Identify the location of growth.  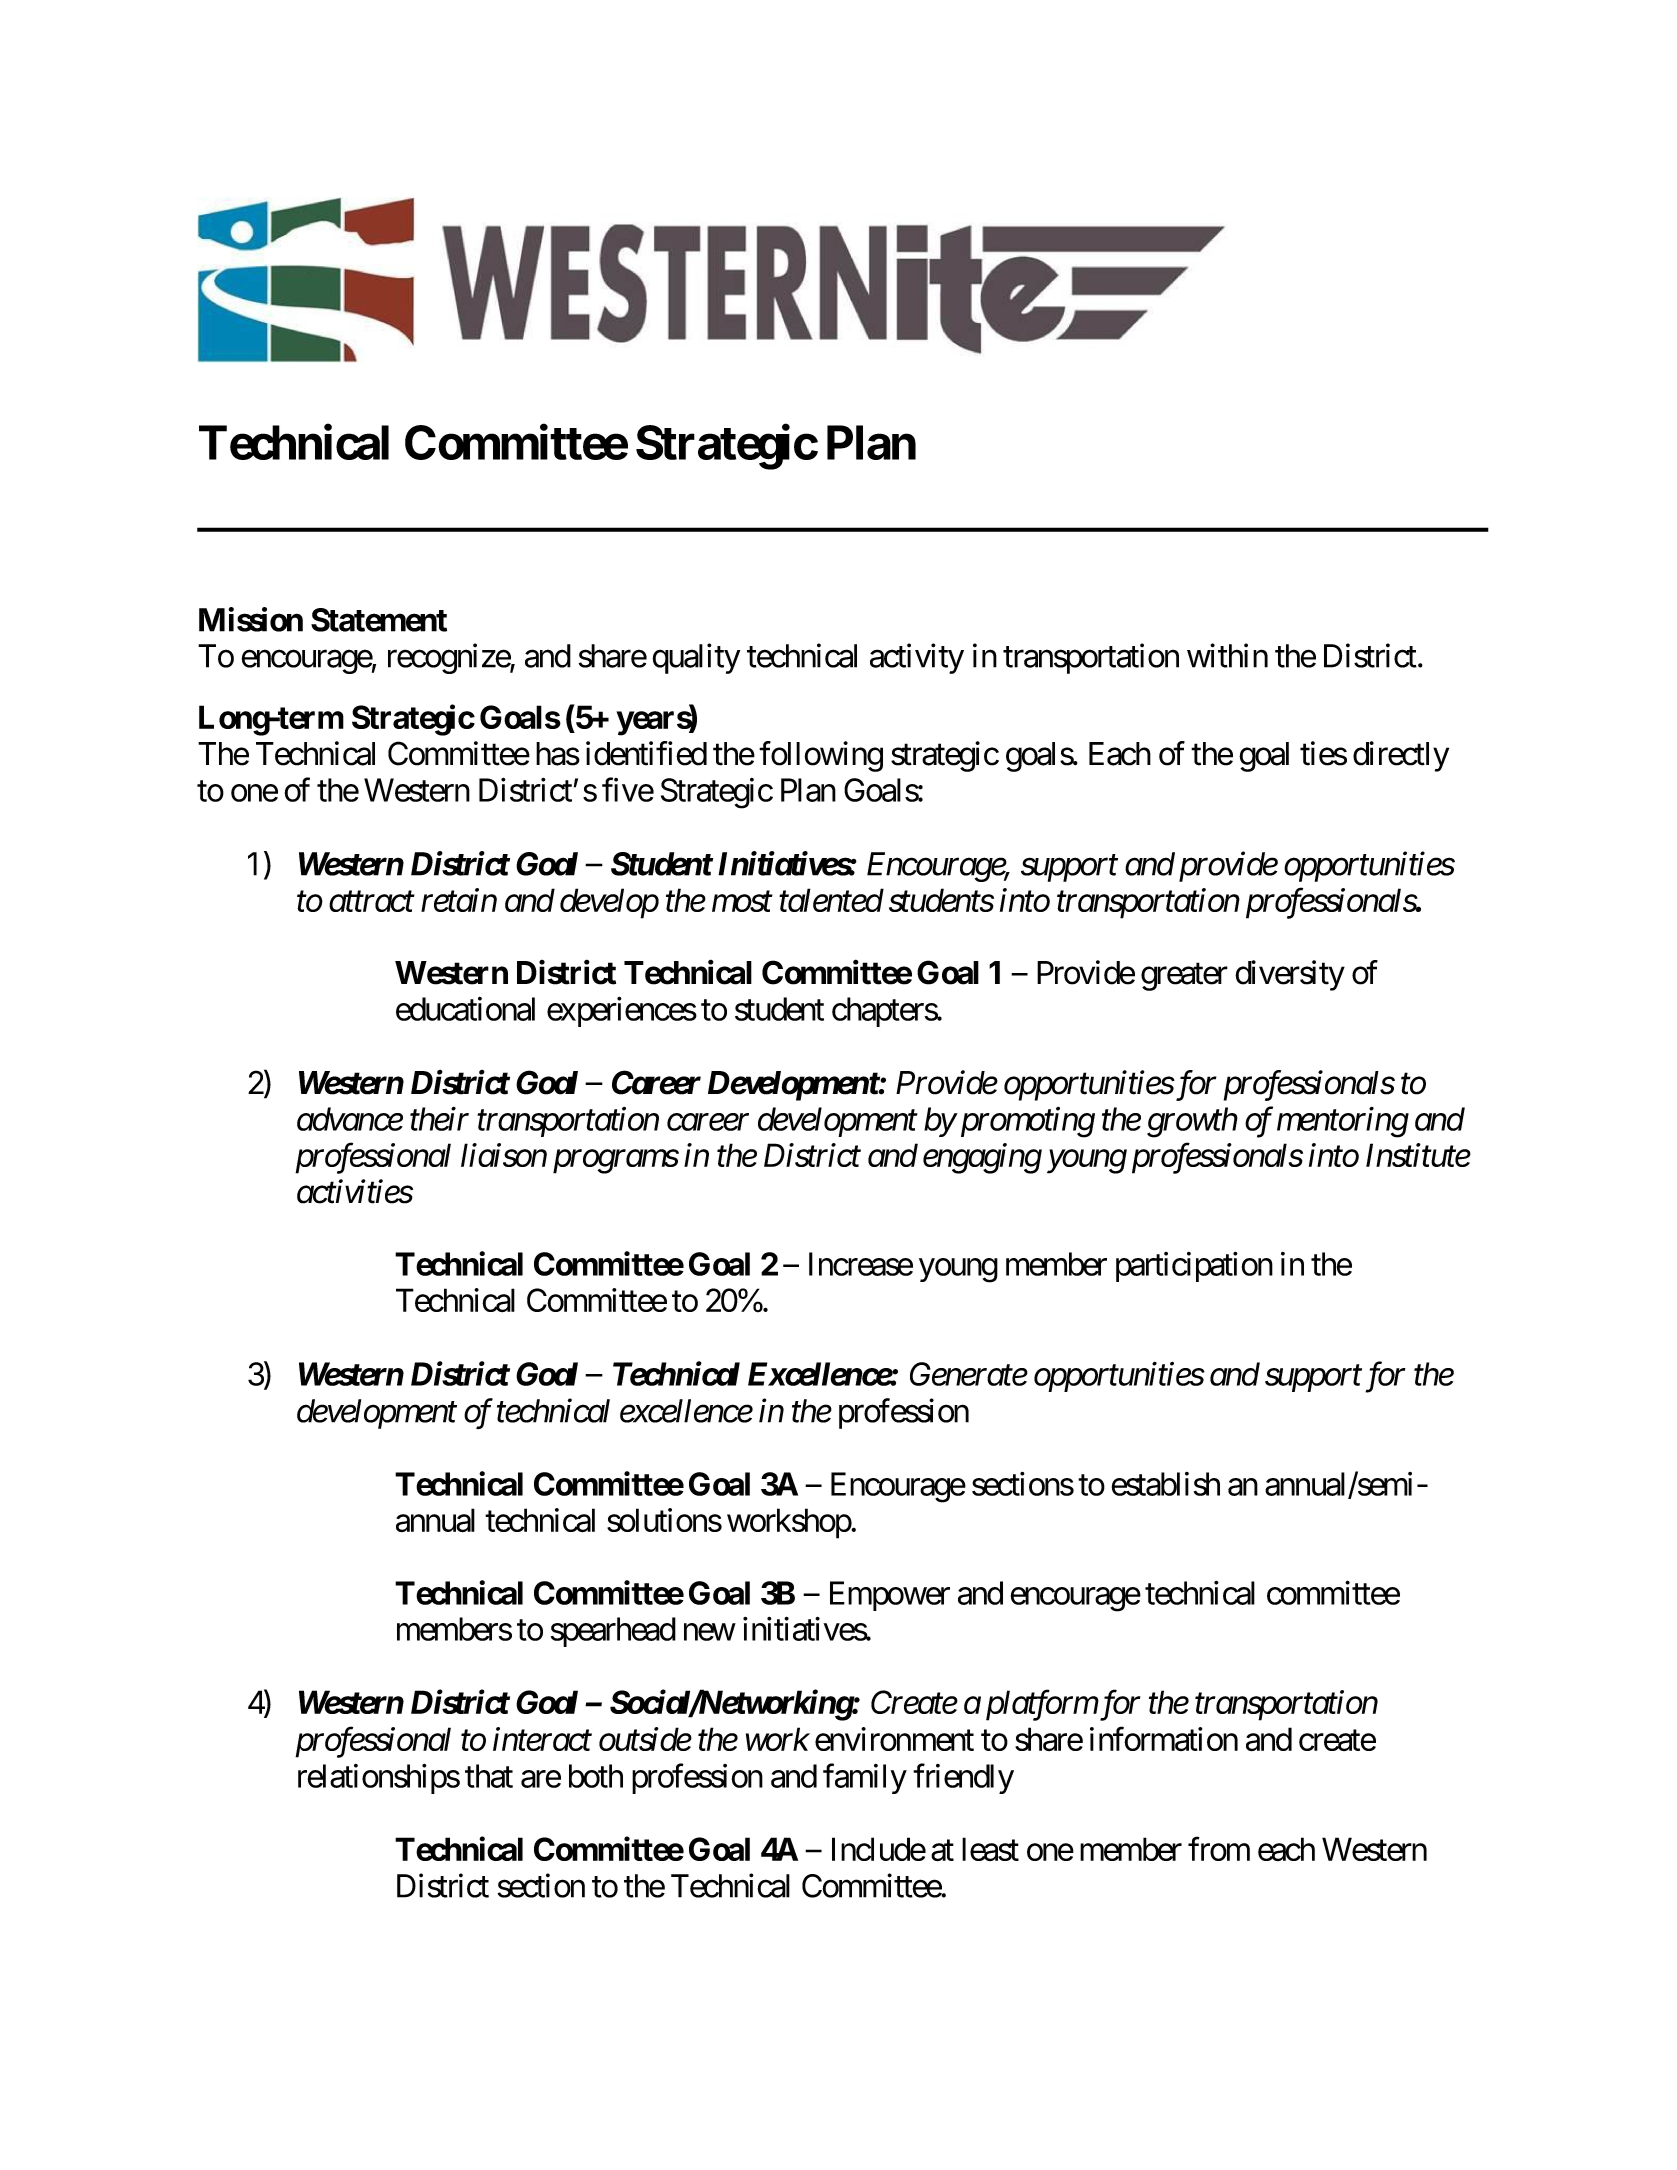
(1192, 1122).
